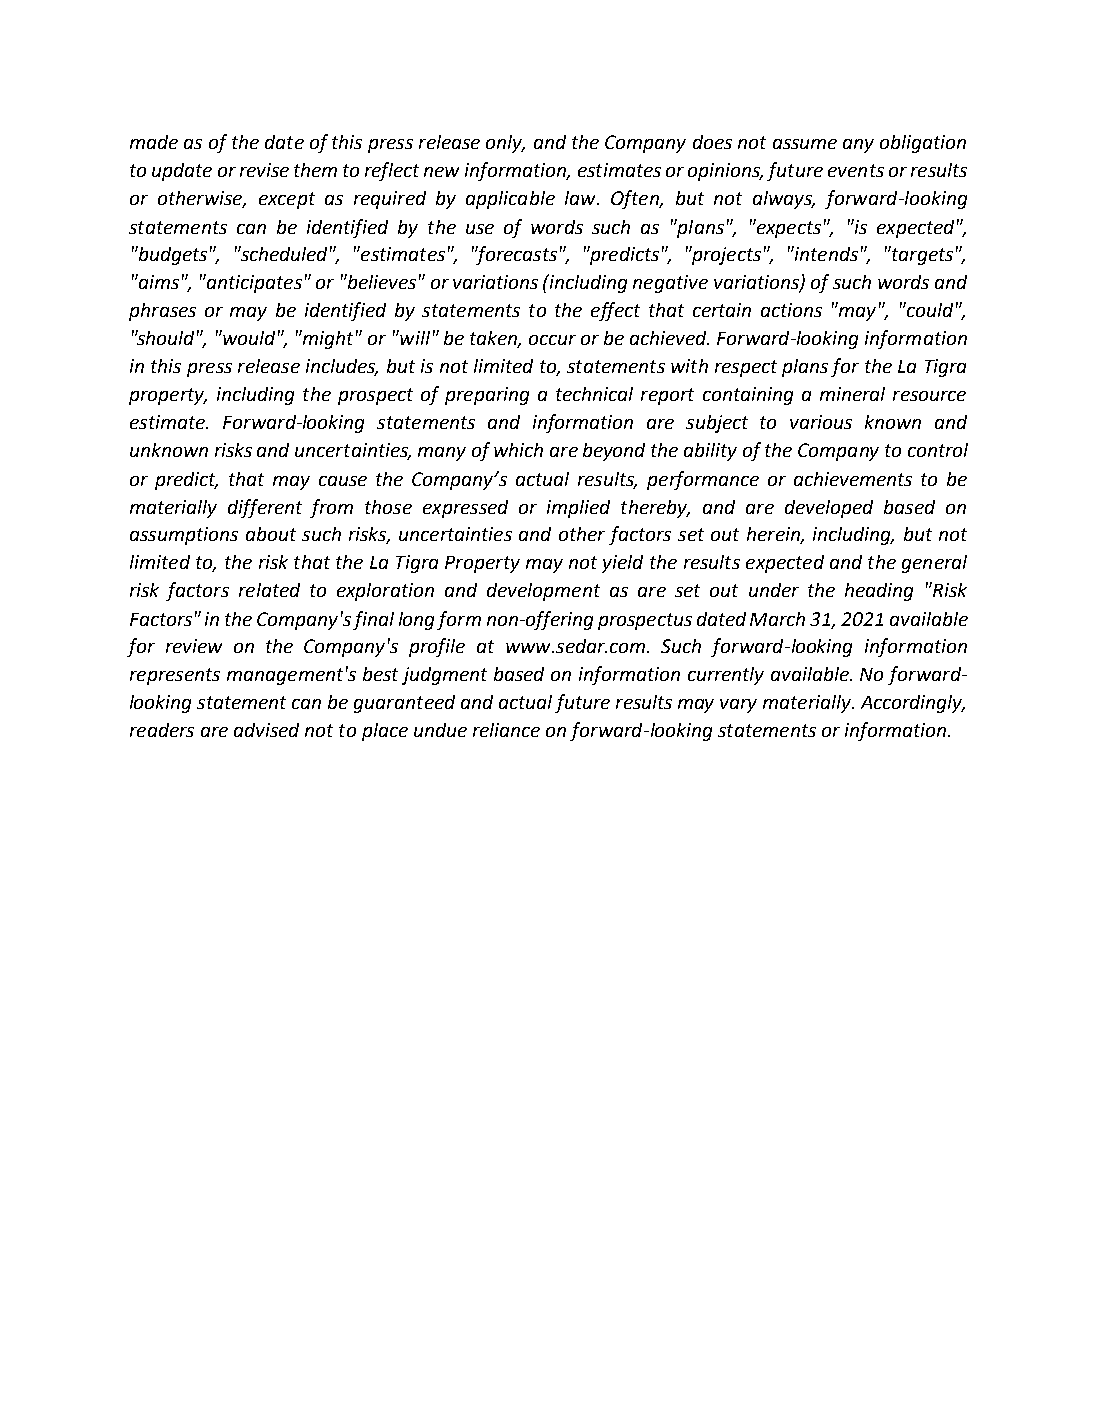  I want to click on heading, so click(879, 592).
